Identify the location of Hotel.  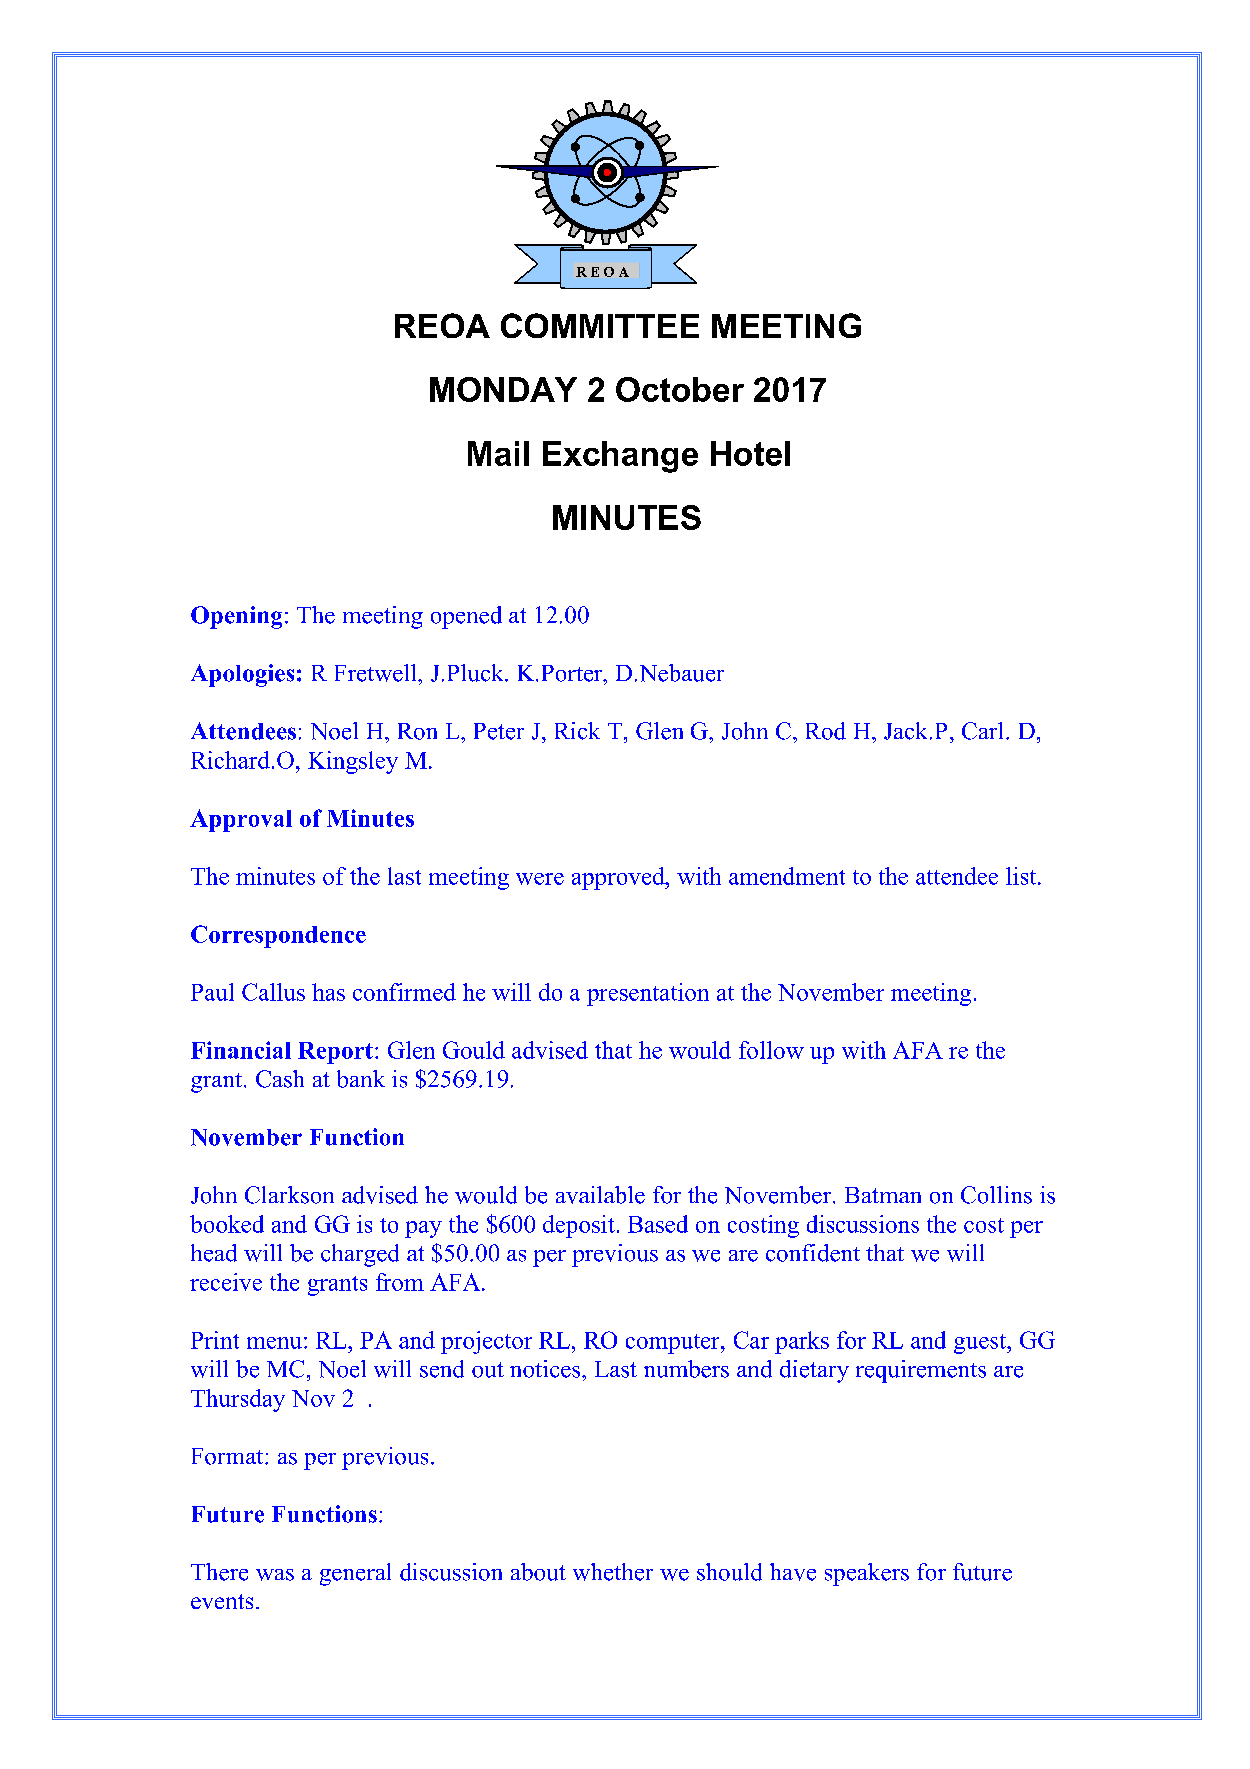
(750, 453).
